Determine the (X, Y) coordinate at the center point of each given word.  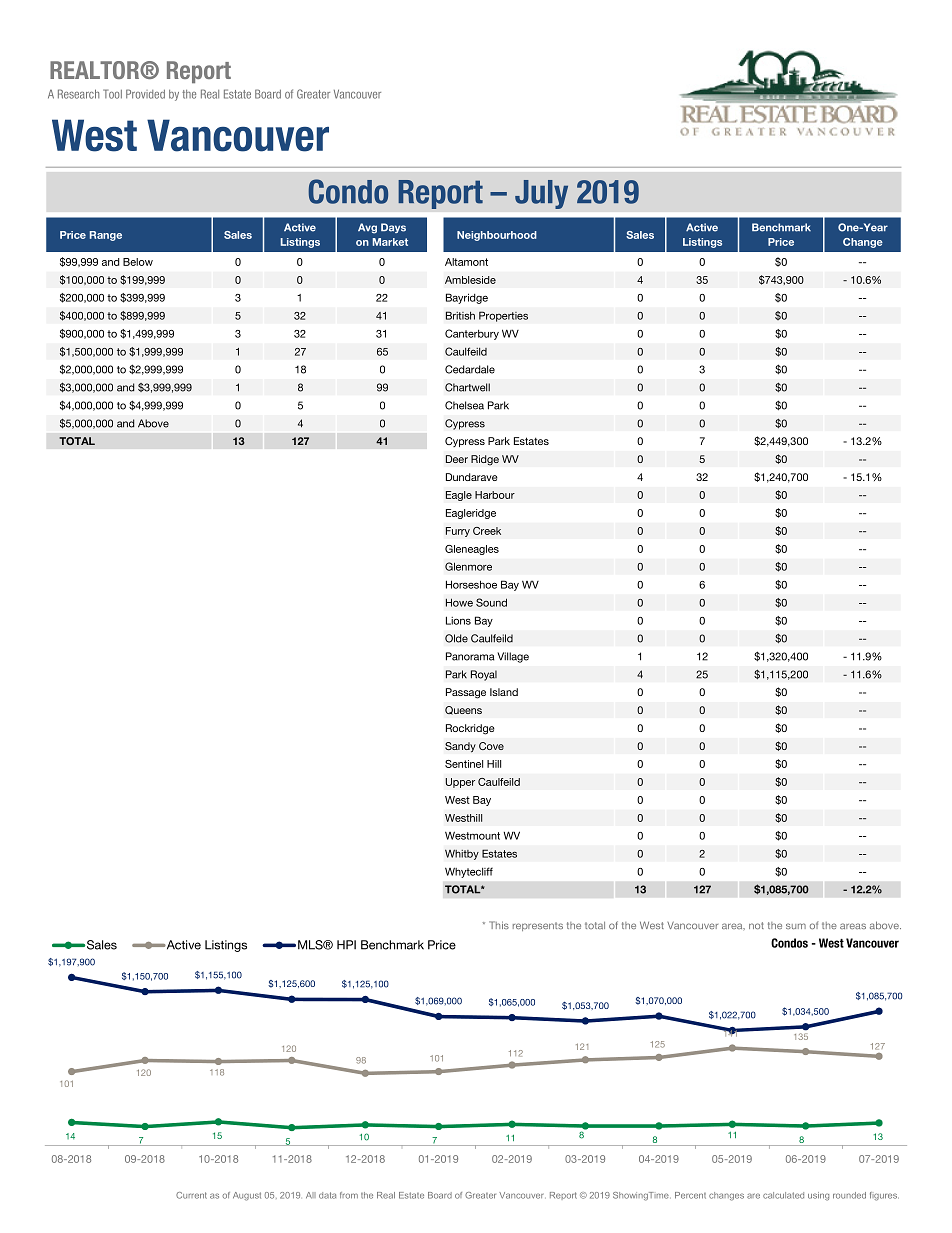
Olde (456, 638)
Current (191, 1195)
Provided (145, 94)
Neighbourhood (497, 236)
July (541, 194)
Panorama (470, 656)
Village (513, 657)
